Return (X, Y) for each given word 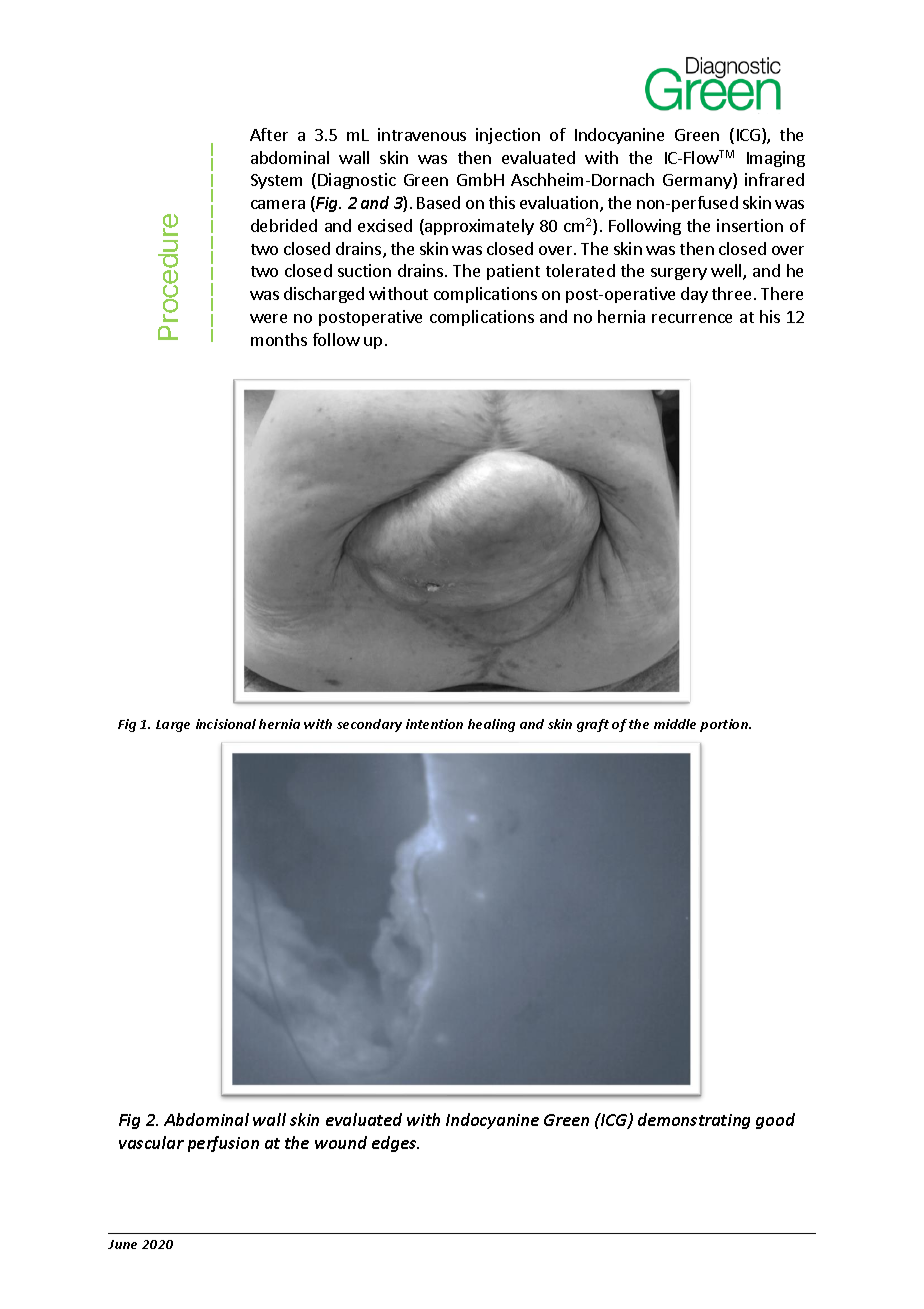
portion (725, 725)
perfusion (223, 1144)
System (276, 181)
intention (434, 724)
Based (438, 202)
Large (173, 726)
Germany (698, 181)
